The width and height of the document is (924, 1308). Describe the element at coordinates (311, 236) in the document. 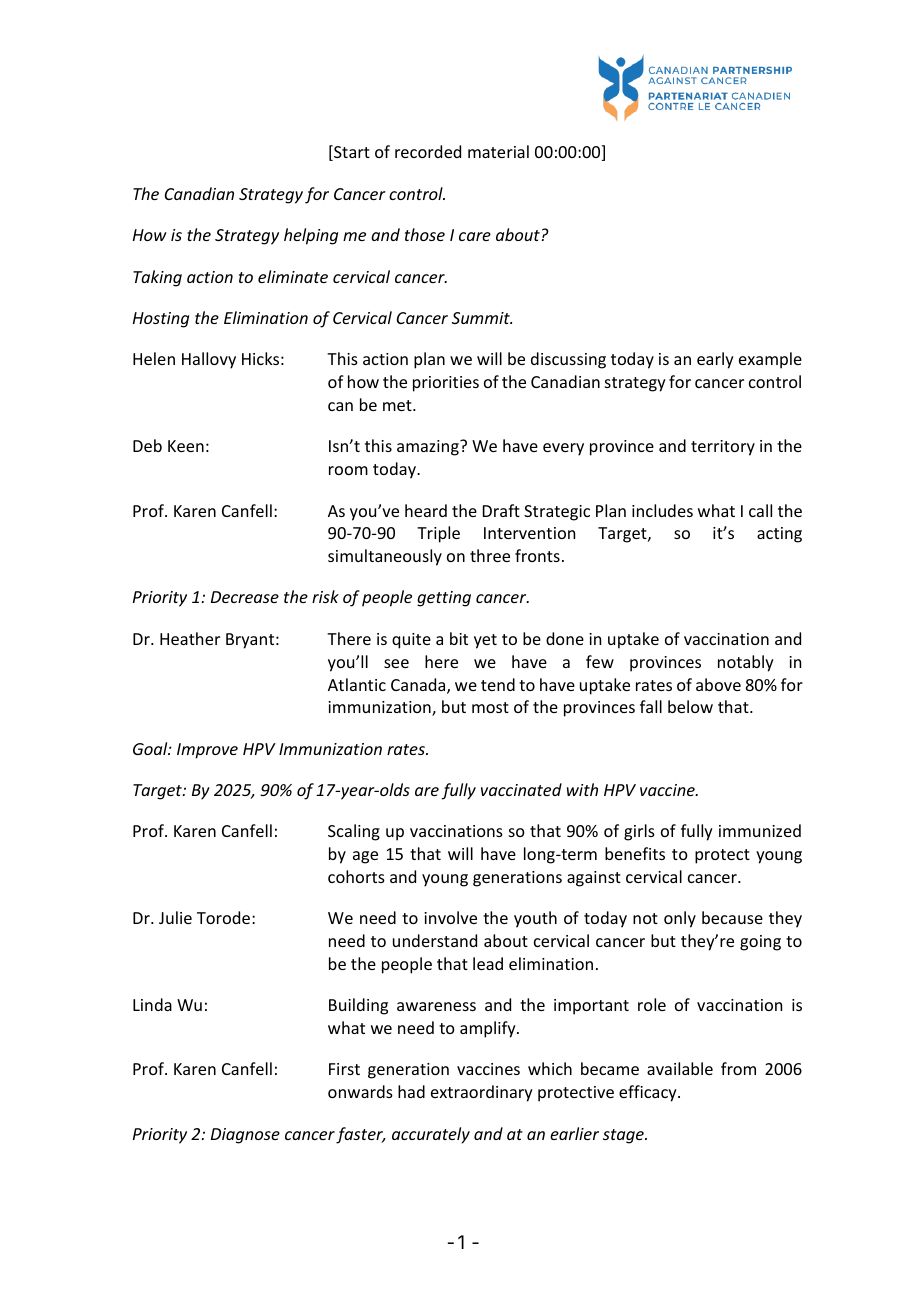

I see `helping` at that location.
